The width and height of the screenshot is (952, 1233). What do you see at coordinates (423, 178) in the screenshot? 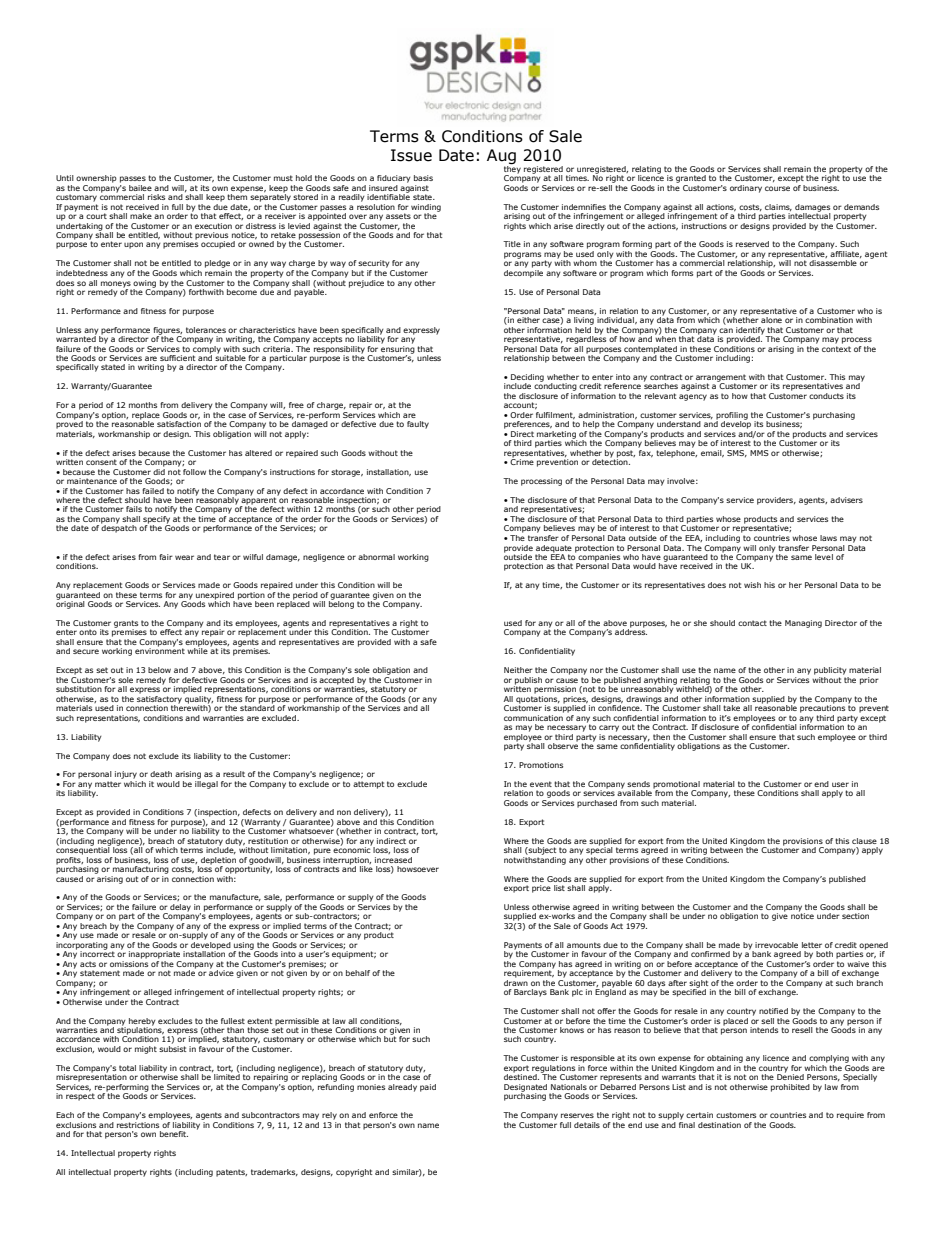
I see `basis` at bounding box center [423, 178].
